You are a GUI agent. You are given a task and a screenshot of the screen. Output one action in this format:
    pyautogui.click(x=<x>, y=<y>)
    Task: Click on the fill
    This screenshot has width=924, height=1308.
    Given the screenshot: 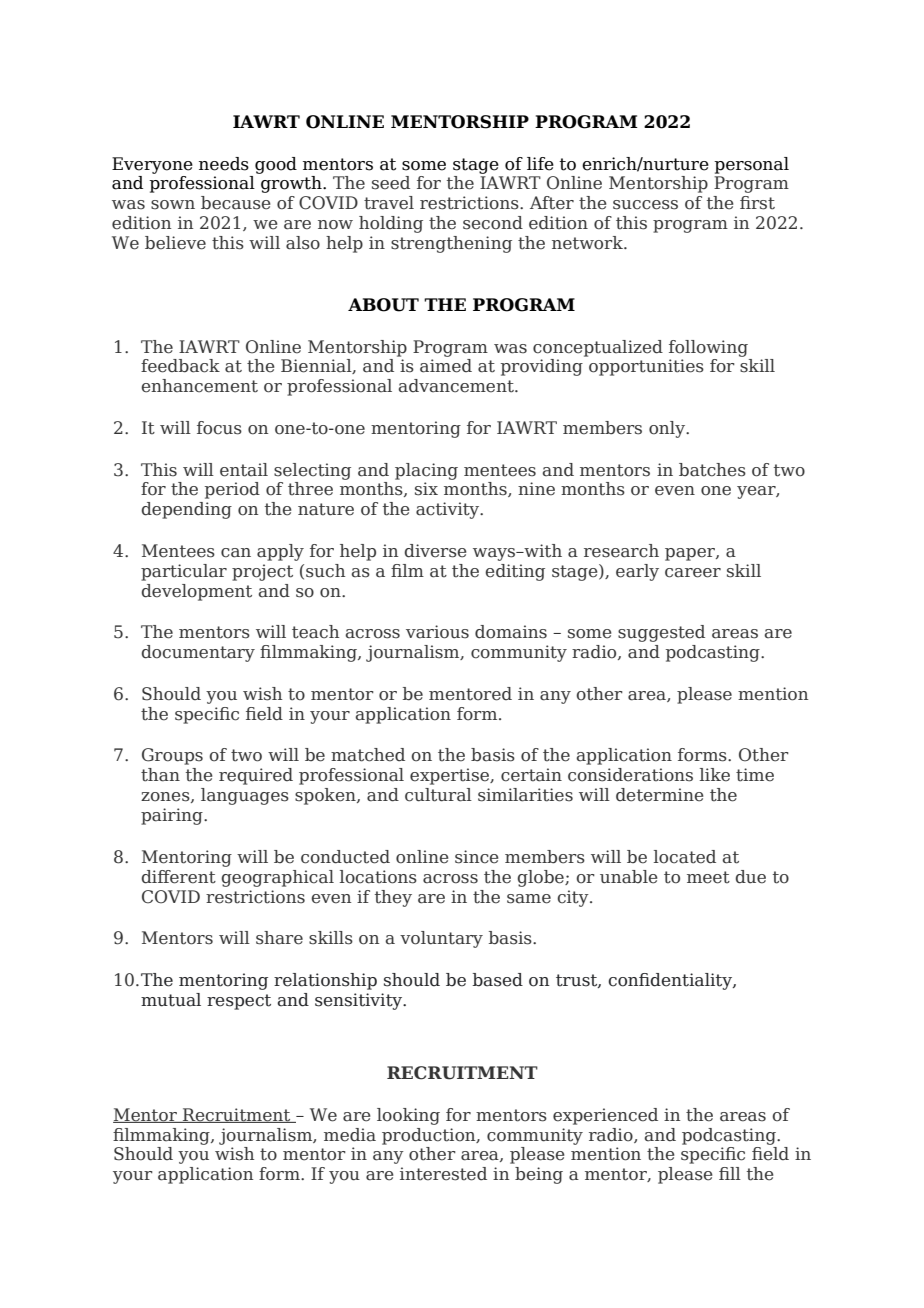 What is the action you would take?
    pyautogui.click(x=730, y=1173)
